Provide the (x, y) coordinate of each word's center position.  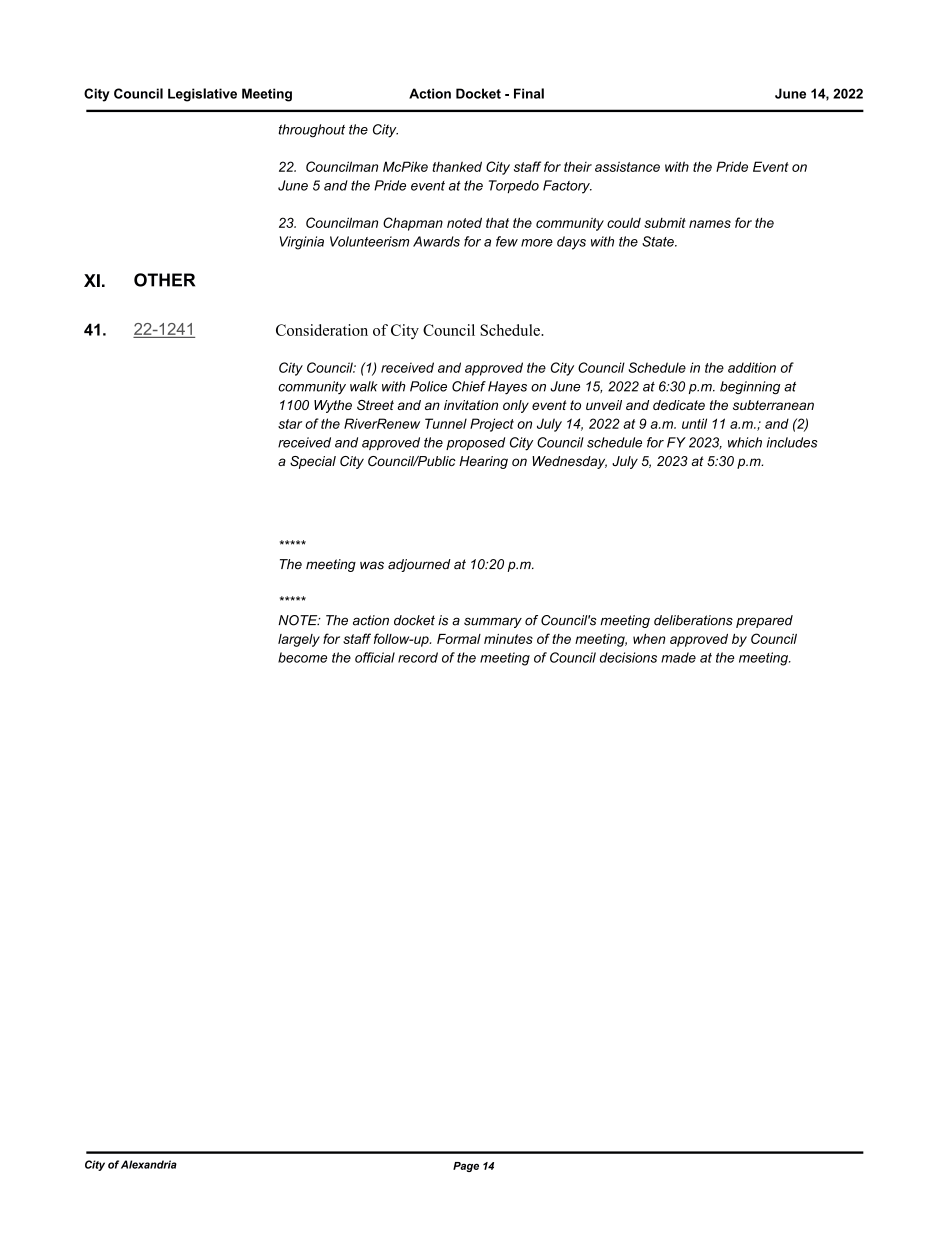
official (375, 657)
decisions (628, 657)
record (418, 657)
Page (466, 1167)
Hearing (483, 462)
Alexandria (149, 1164)
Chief (469, 386)
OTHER (164, 280)
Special (313, 462)
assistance (627, 166)
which (745, 442)
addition (752, 367)
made (678, 657)
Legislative (202, 95)
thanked (457, 166)
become (302, 657)
